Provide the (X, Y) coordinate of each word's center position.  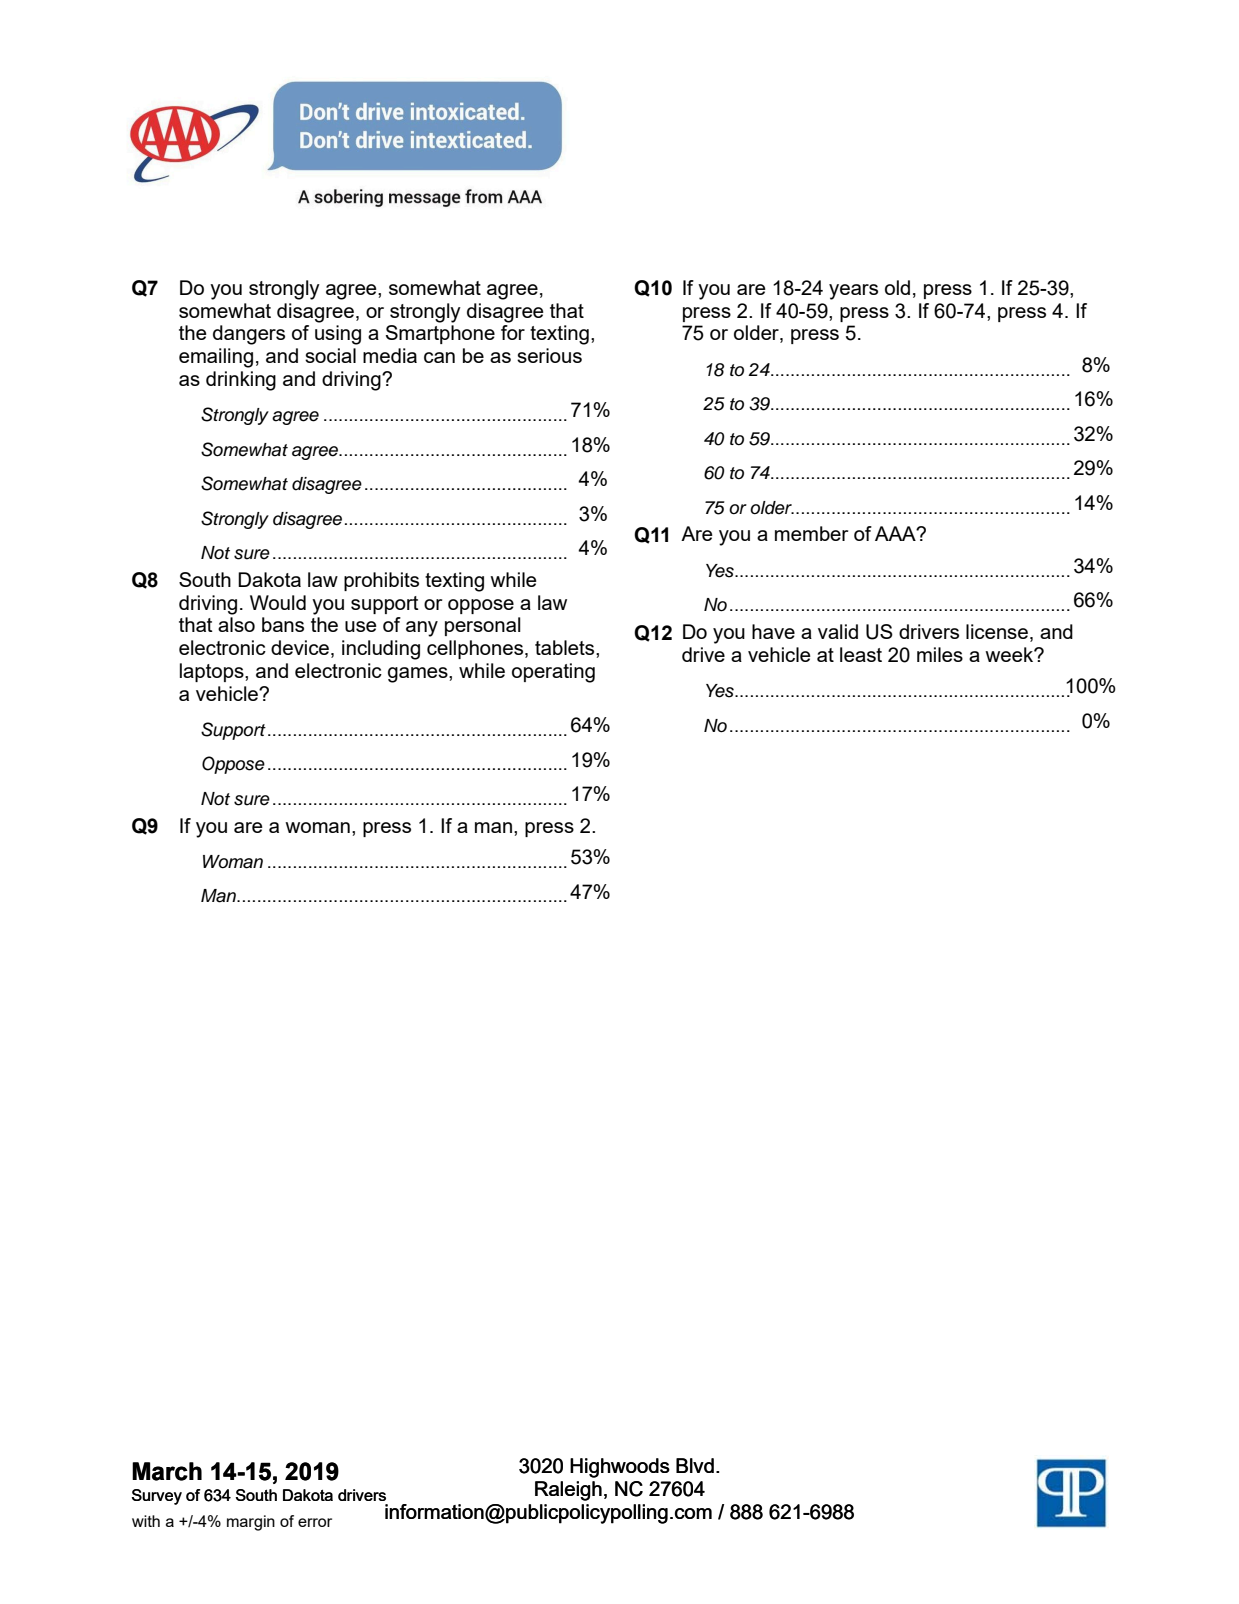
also (236, 624)
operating (553, 673)
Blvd (695, 1465)
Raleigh (568, 1491)
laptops (213, 672)
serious (549, 355)
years (853, 292)
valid (838, 631)
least (861, 654)
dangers (249, 335)
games (419, 675)
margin (251, 1523)
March (167, 1471)
